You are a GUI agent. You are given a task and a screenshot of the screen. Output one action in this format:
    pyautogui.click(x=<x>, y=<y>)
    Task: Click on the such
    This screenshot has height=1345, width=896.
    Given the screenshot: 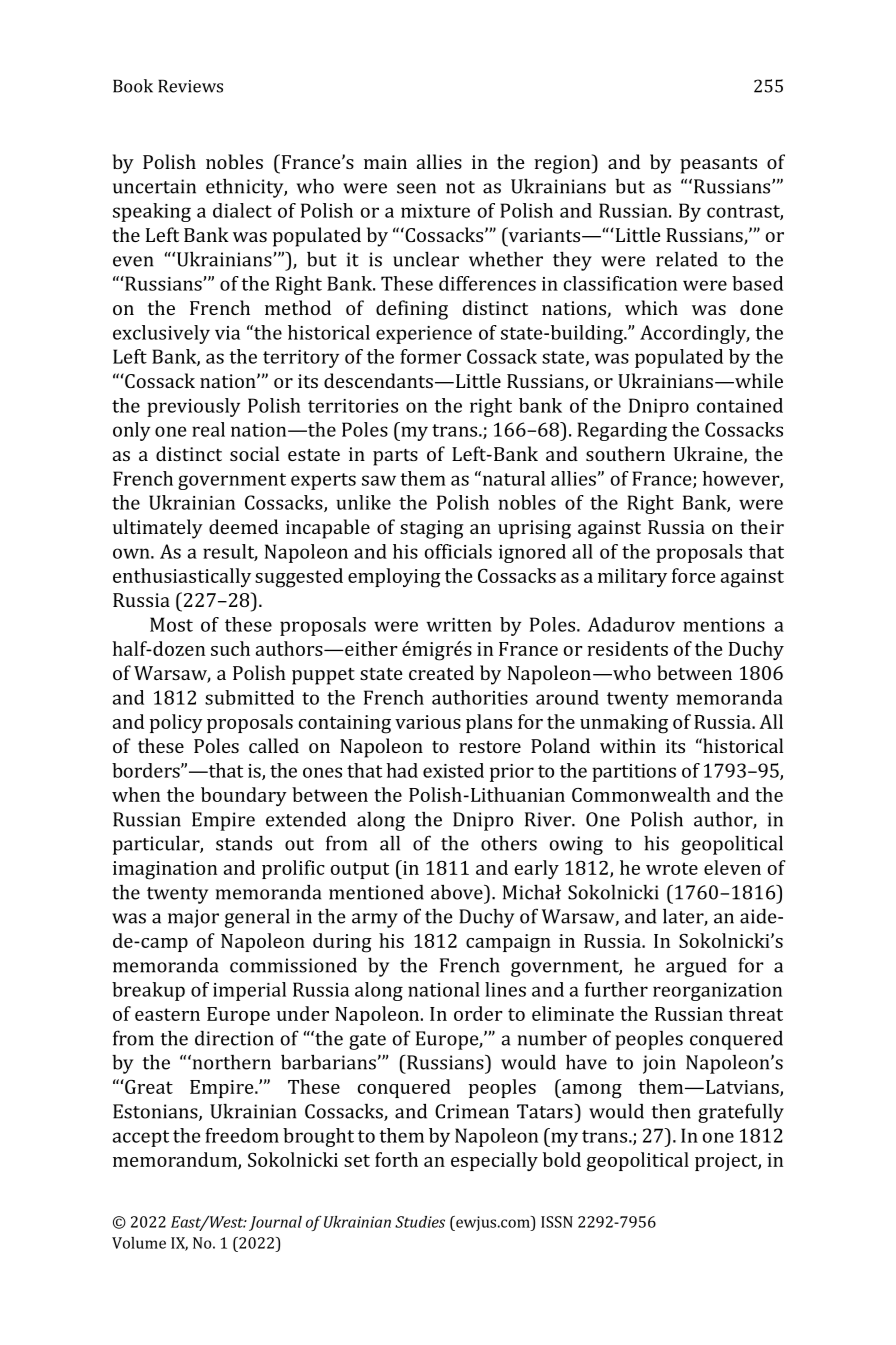 What is the action you would take?
    pyautogui.click(x=230, y=648)
